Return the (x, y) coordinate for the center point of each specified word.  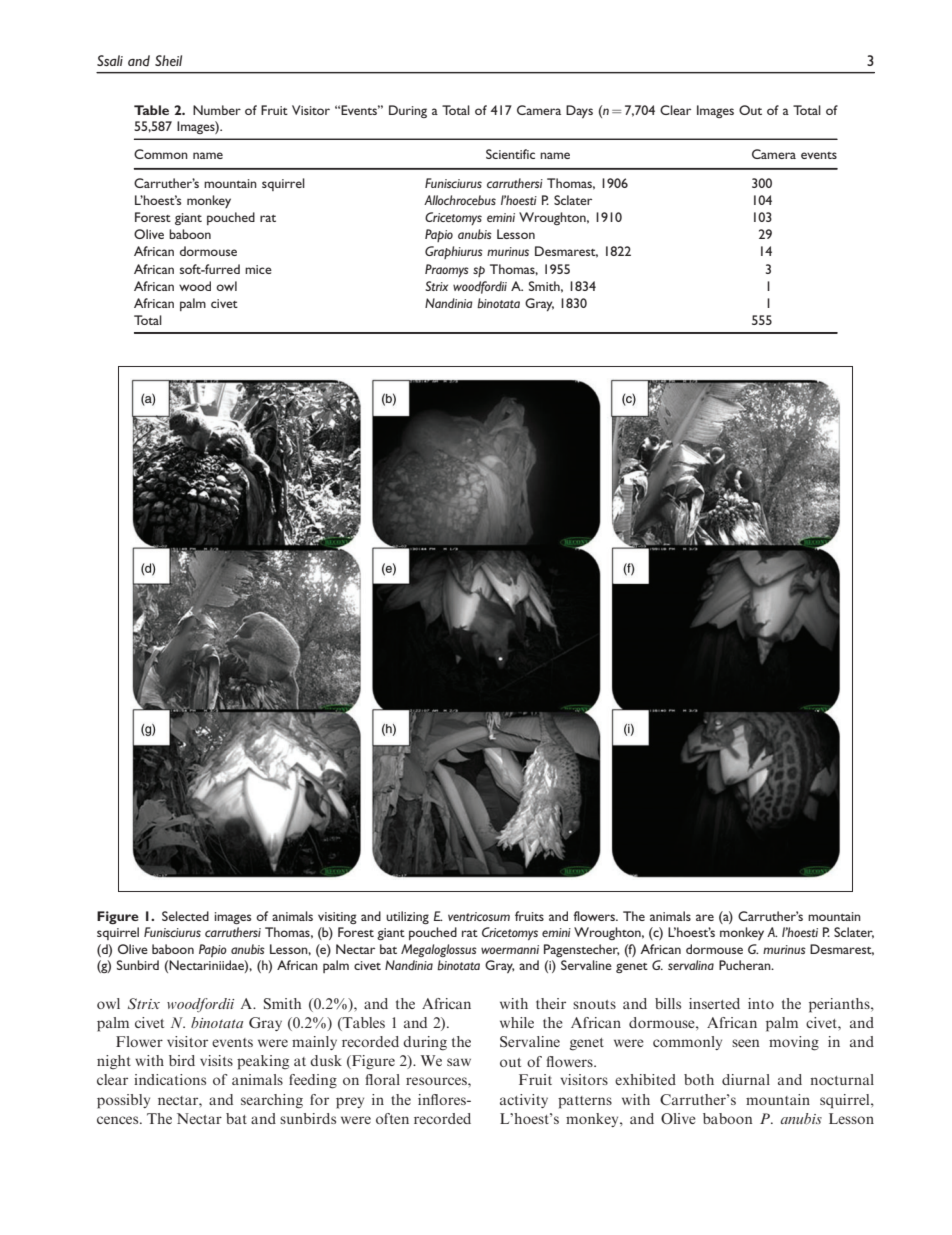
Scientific (510, 154)
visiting (337, 918)
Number (217, 110)
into (761, 1003)
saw (459, 1062)
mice (258, 269)
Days (579, 111)
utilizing (407, 917)
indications (170, 1079)
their (551, 1003)
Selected (185, 916)
